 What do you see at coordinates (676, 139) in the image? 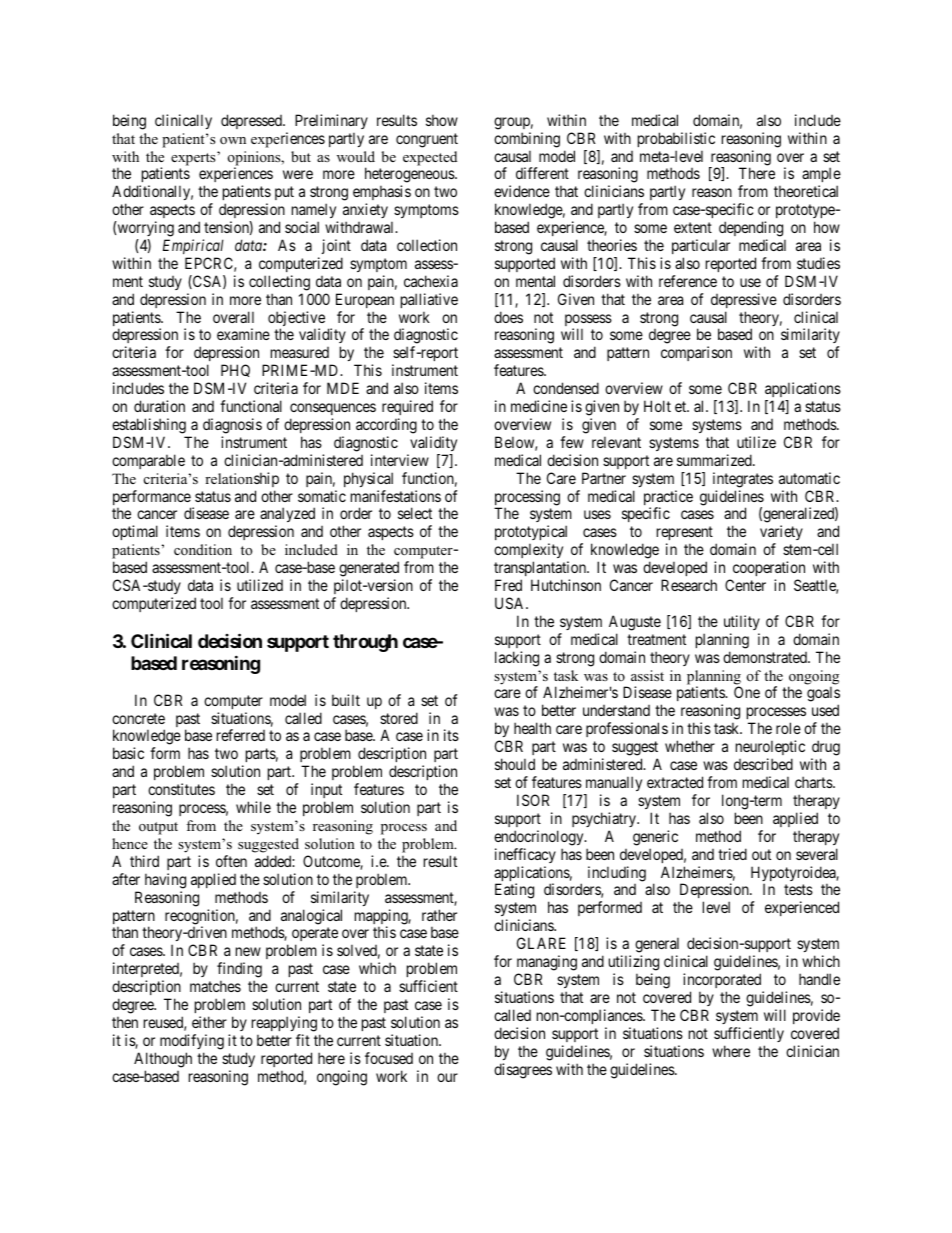
I see `probabilistic` at bounding box center [676, 139].
